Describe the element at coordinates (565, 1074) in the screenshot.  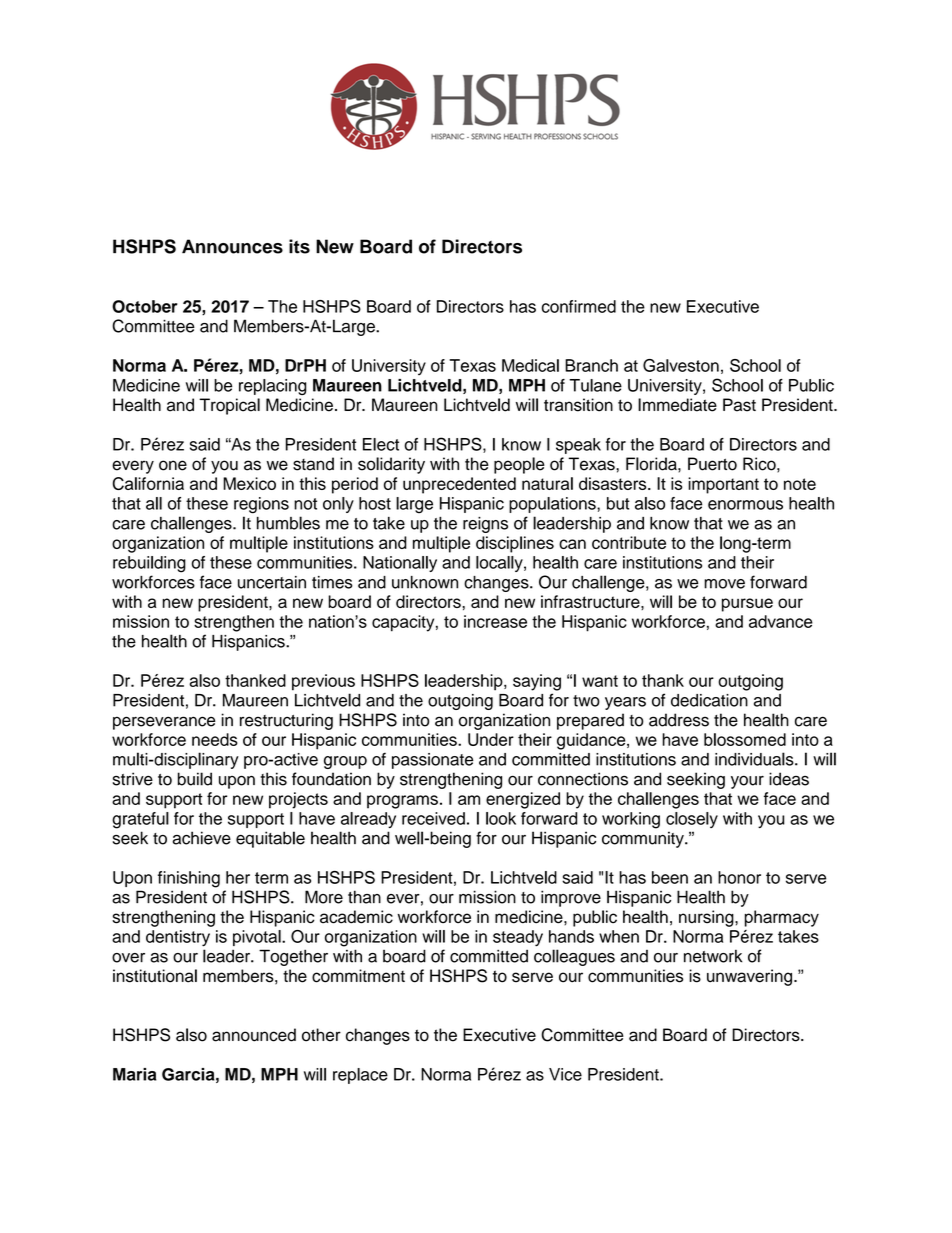
I see `Vice` at that location.
